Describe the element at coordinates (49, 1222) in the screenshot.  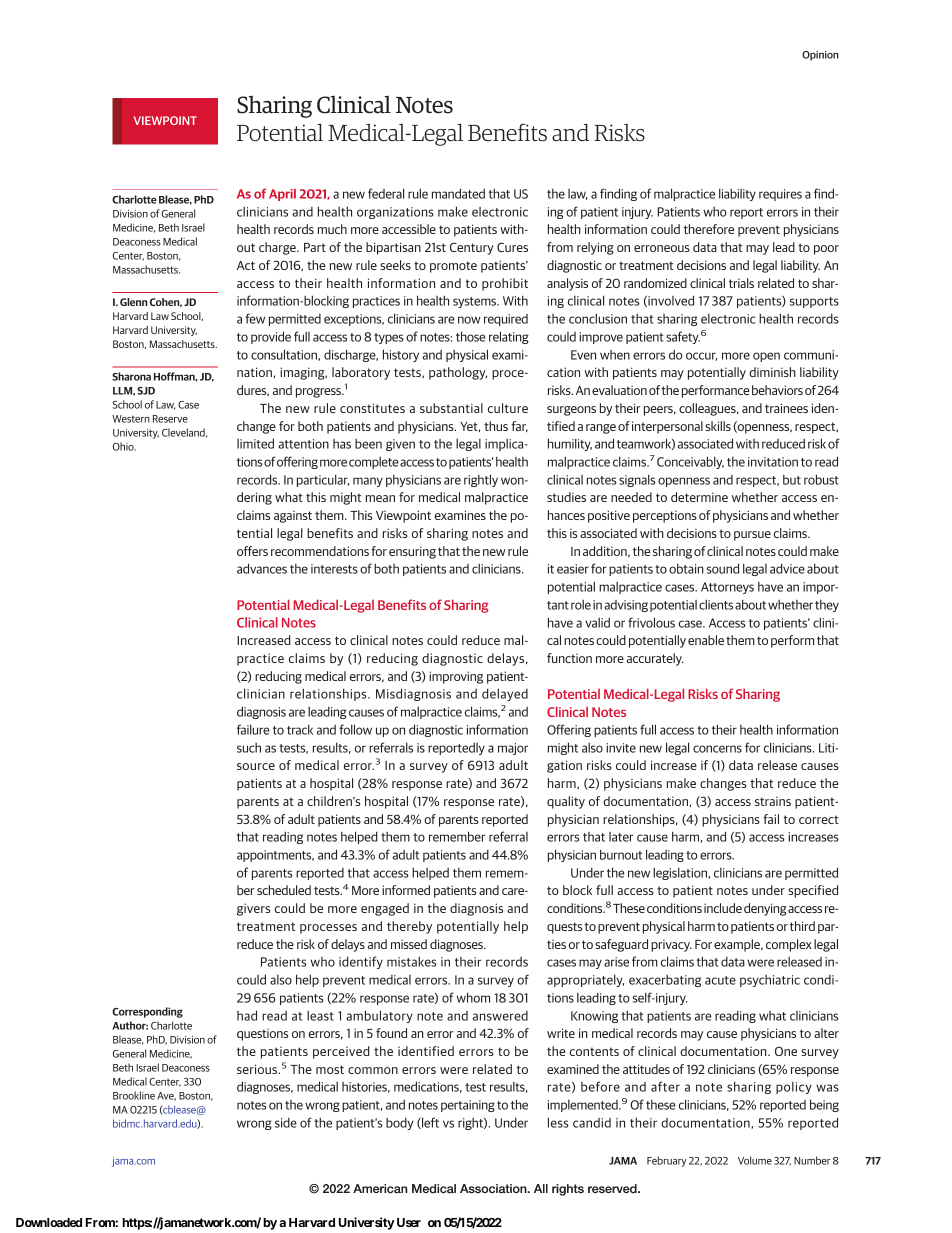
I see `Downloaded` at that location.
